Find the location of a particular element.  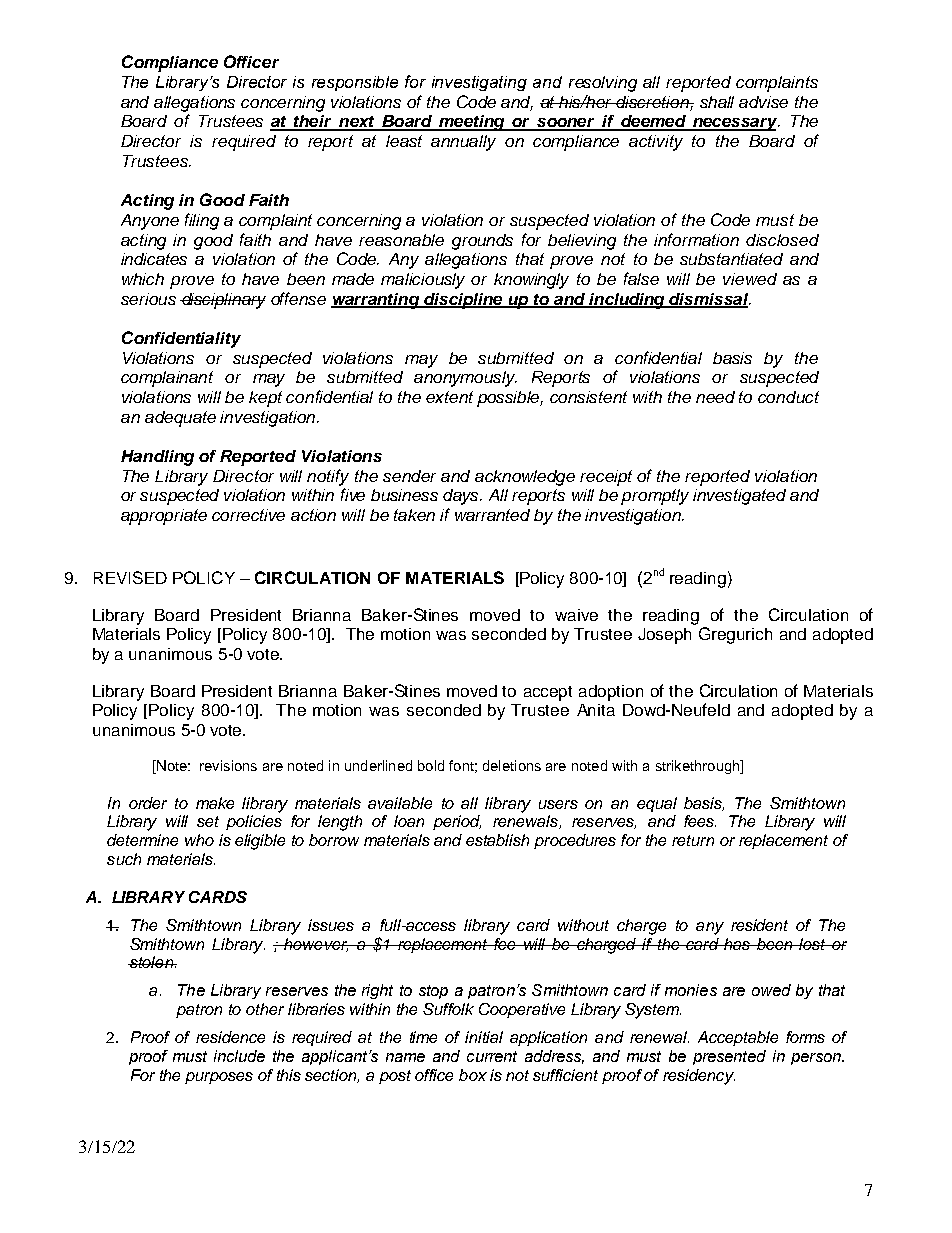

presented is located at coordinates (729, 1057).
